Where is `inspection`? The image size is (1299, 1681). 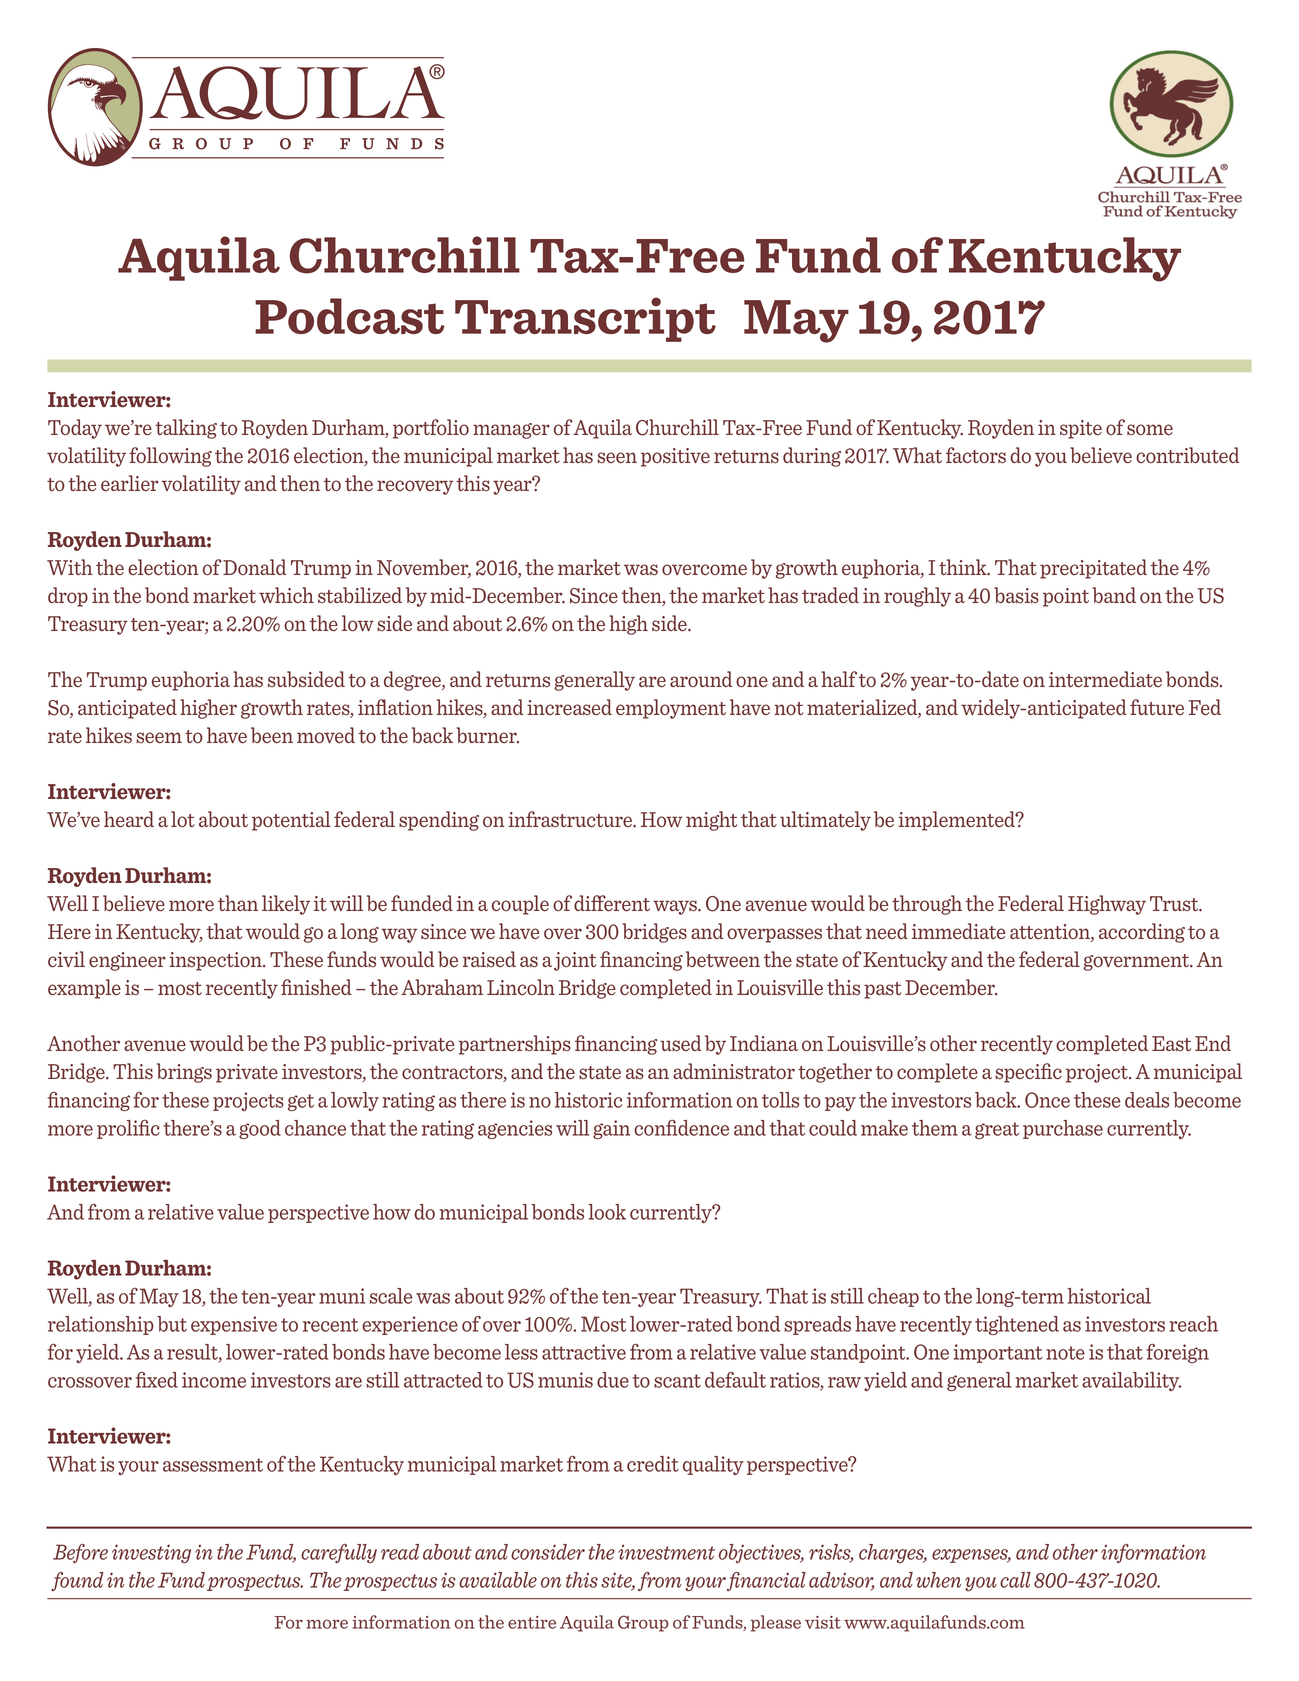
inspection is located at coordinates (216, 961).
